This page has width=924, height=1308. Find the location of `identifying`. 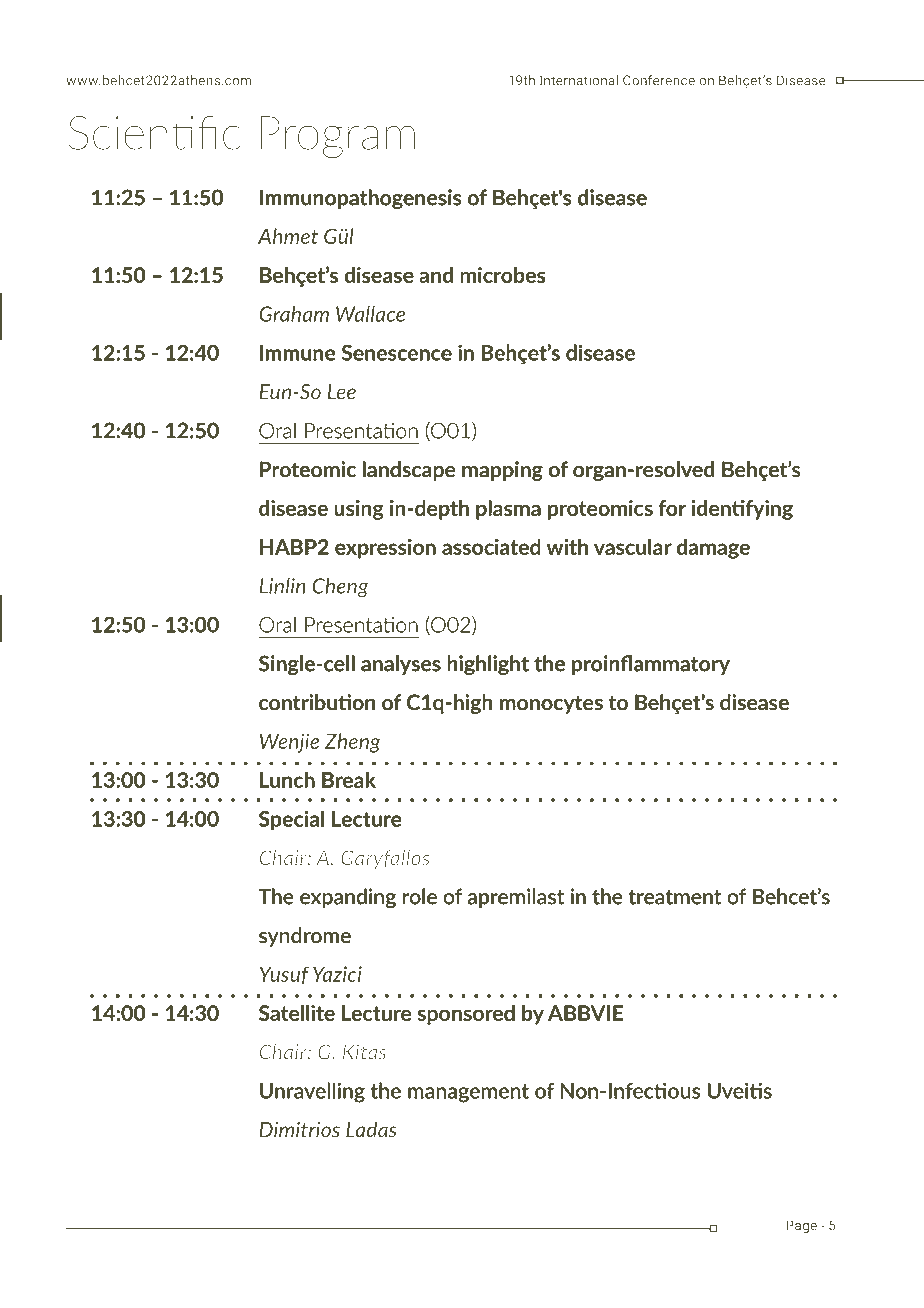

identifying is located at coordinates (742, 510).
